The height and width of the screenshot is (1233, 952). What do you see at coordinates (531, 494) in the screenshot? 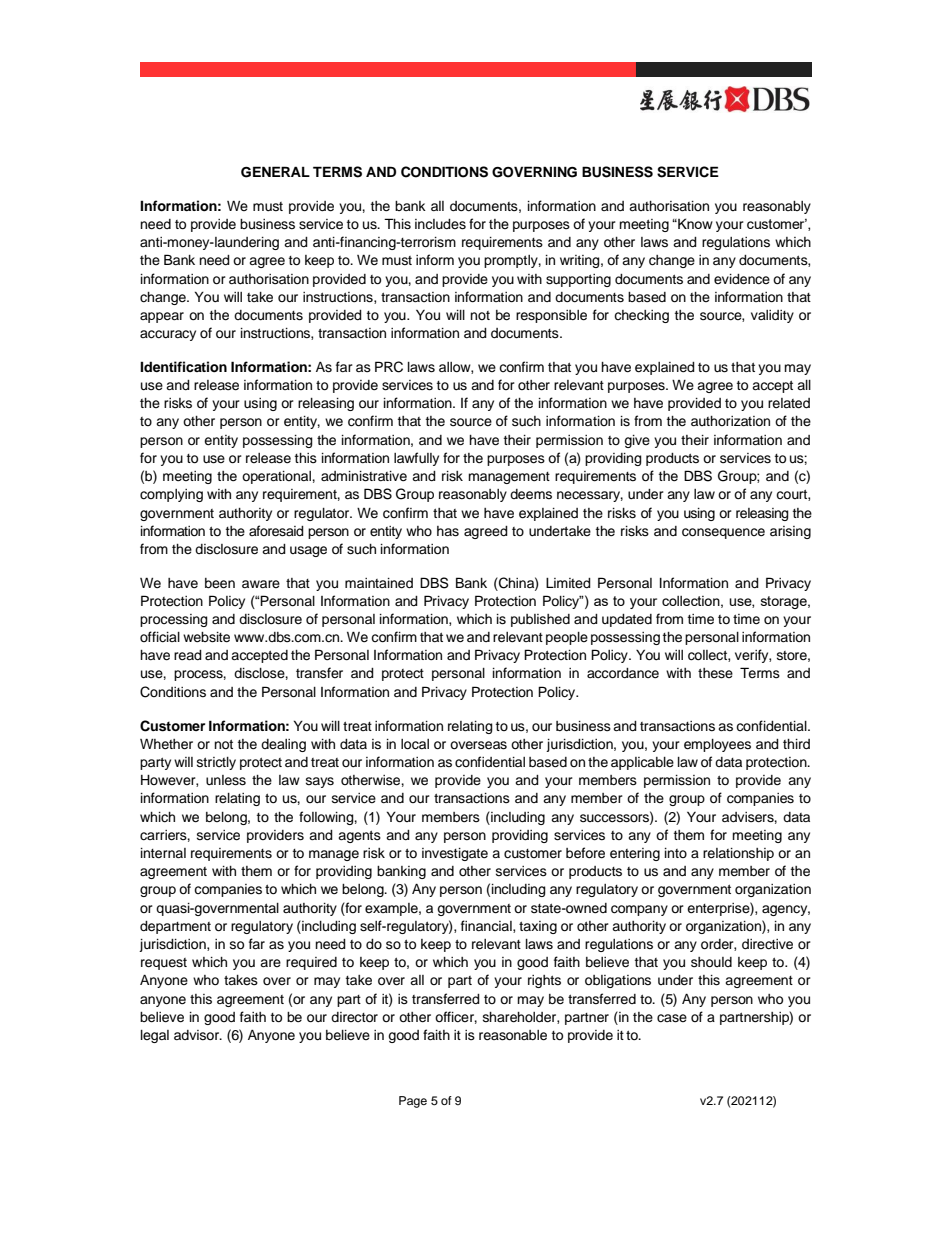
I see `deems` at bounding box center [531, 494].
